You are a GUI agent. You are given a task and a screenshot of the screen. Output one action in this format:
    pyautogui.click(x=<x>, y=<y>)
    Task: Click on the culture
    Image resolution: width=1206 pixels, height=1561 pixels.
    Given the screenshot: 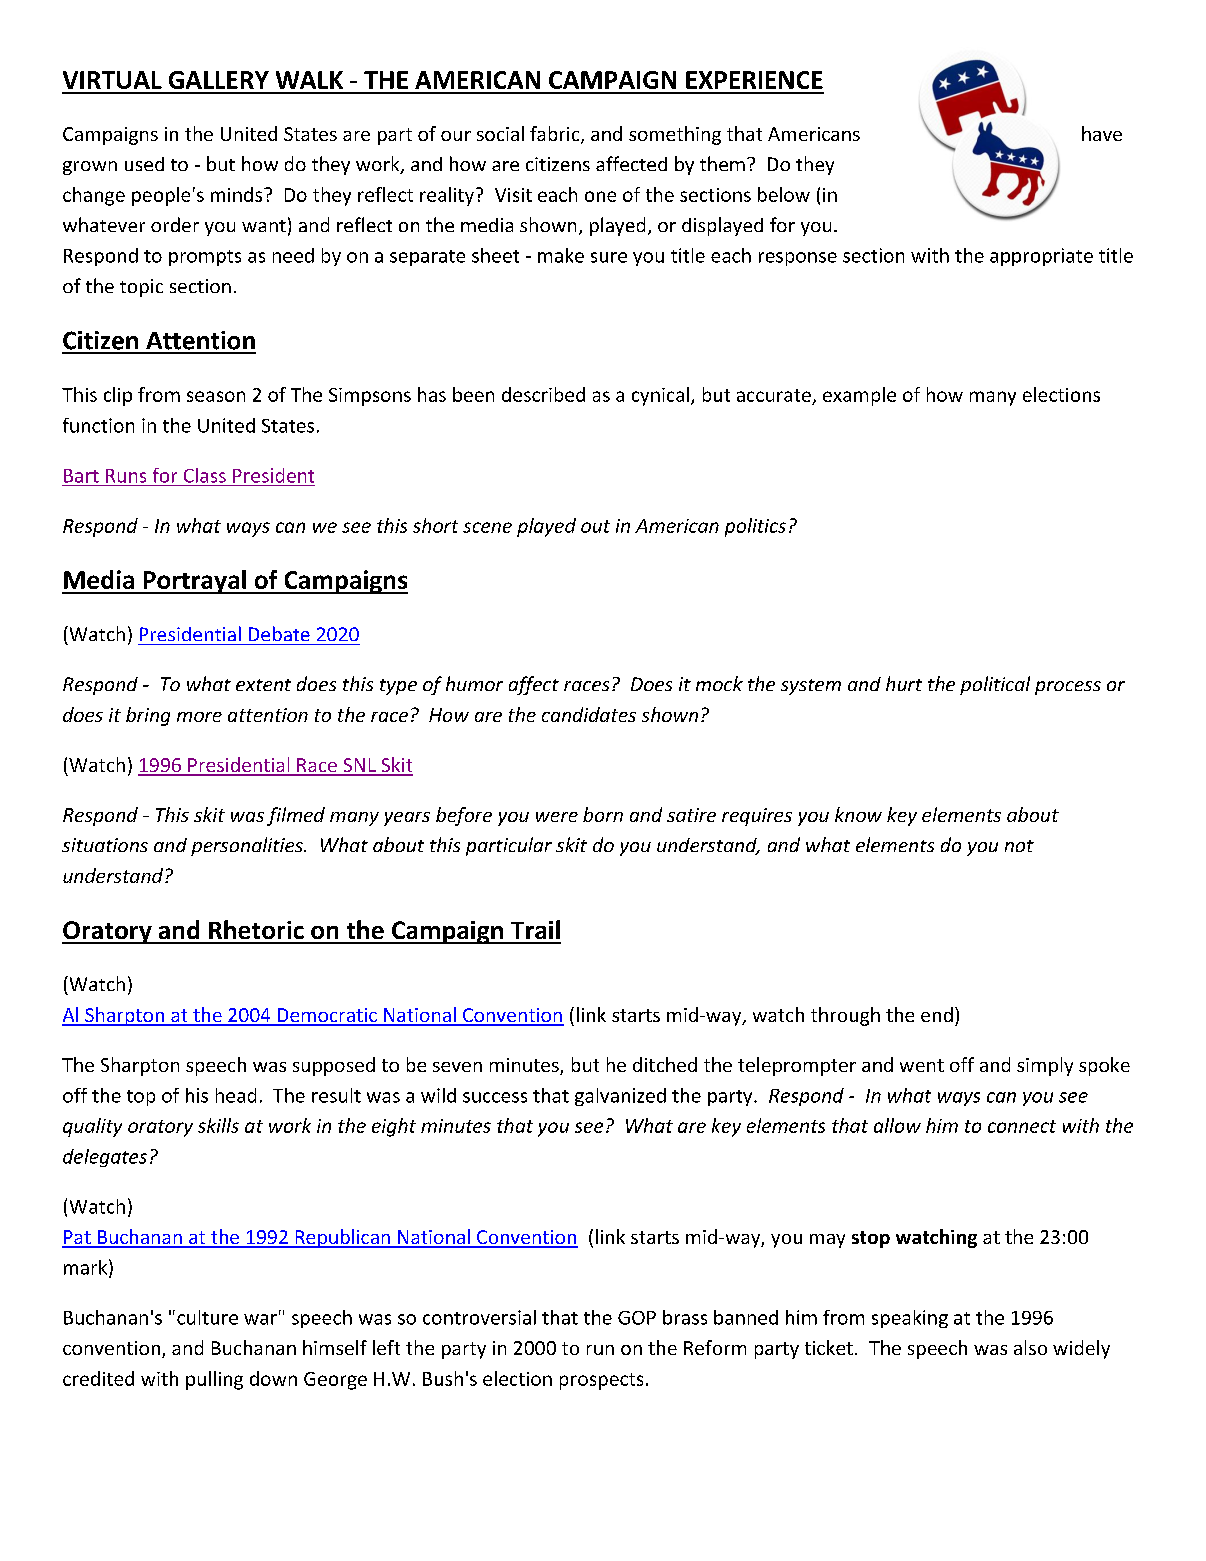 What is the action you would take?
    pyautogui.click(x=207, y=1317)
